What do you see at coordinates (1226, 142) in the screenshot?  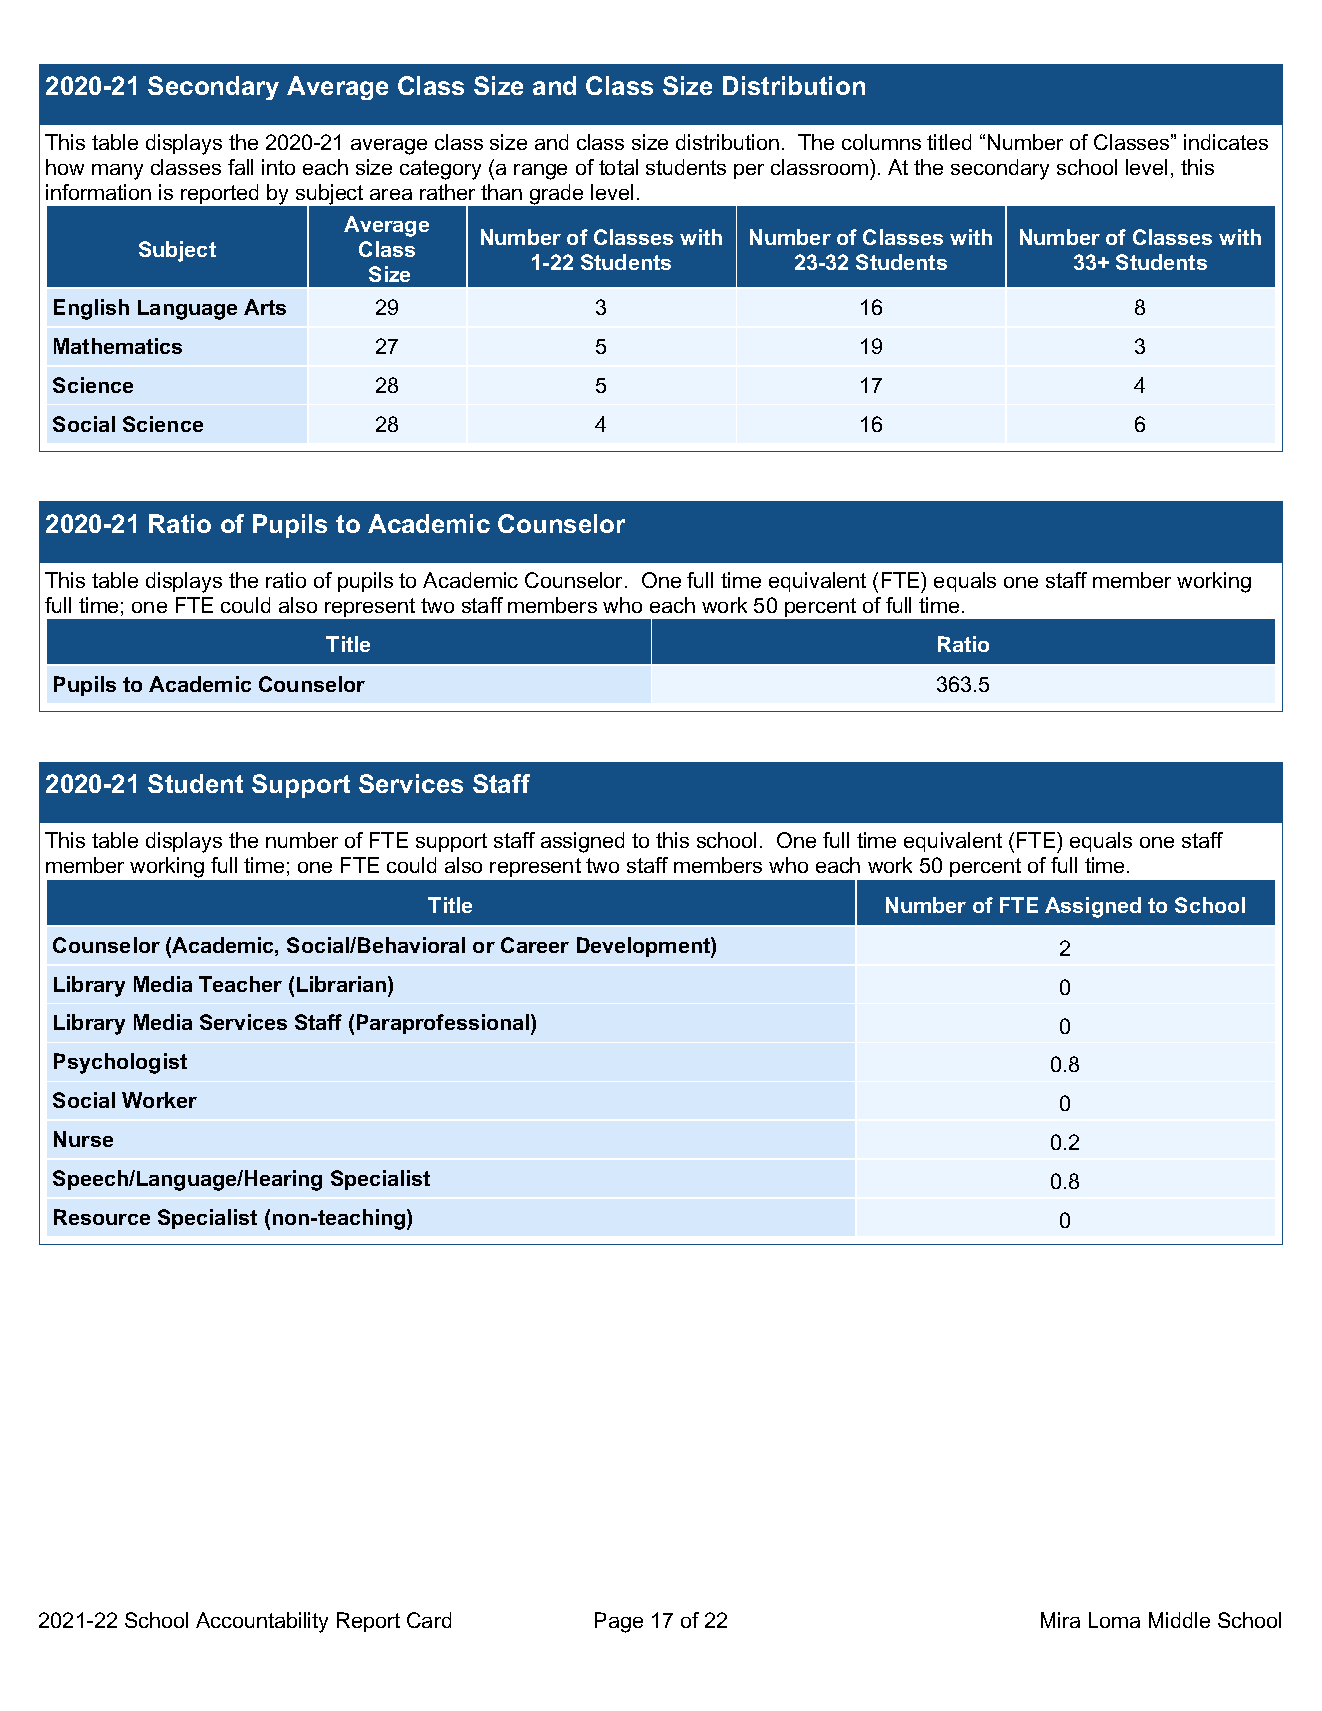 I see `indicates` at bounding box center [1226, 142].
